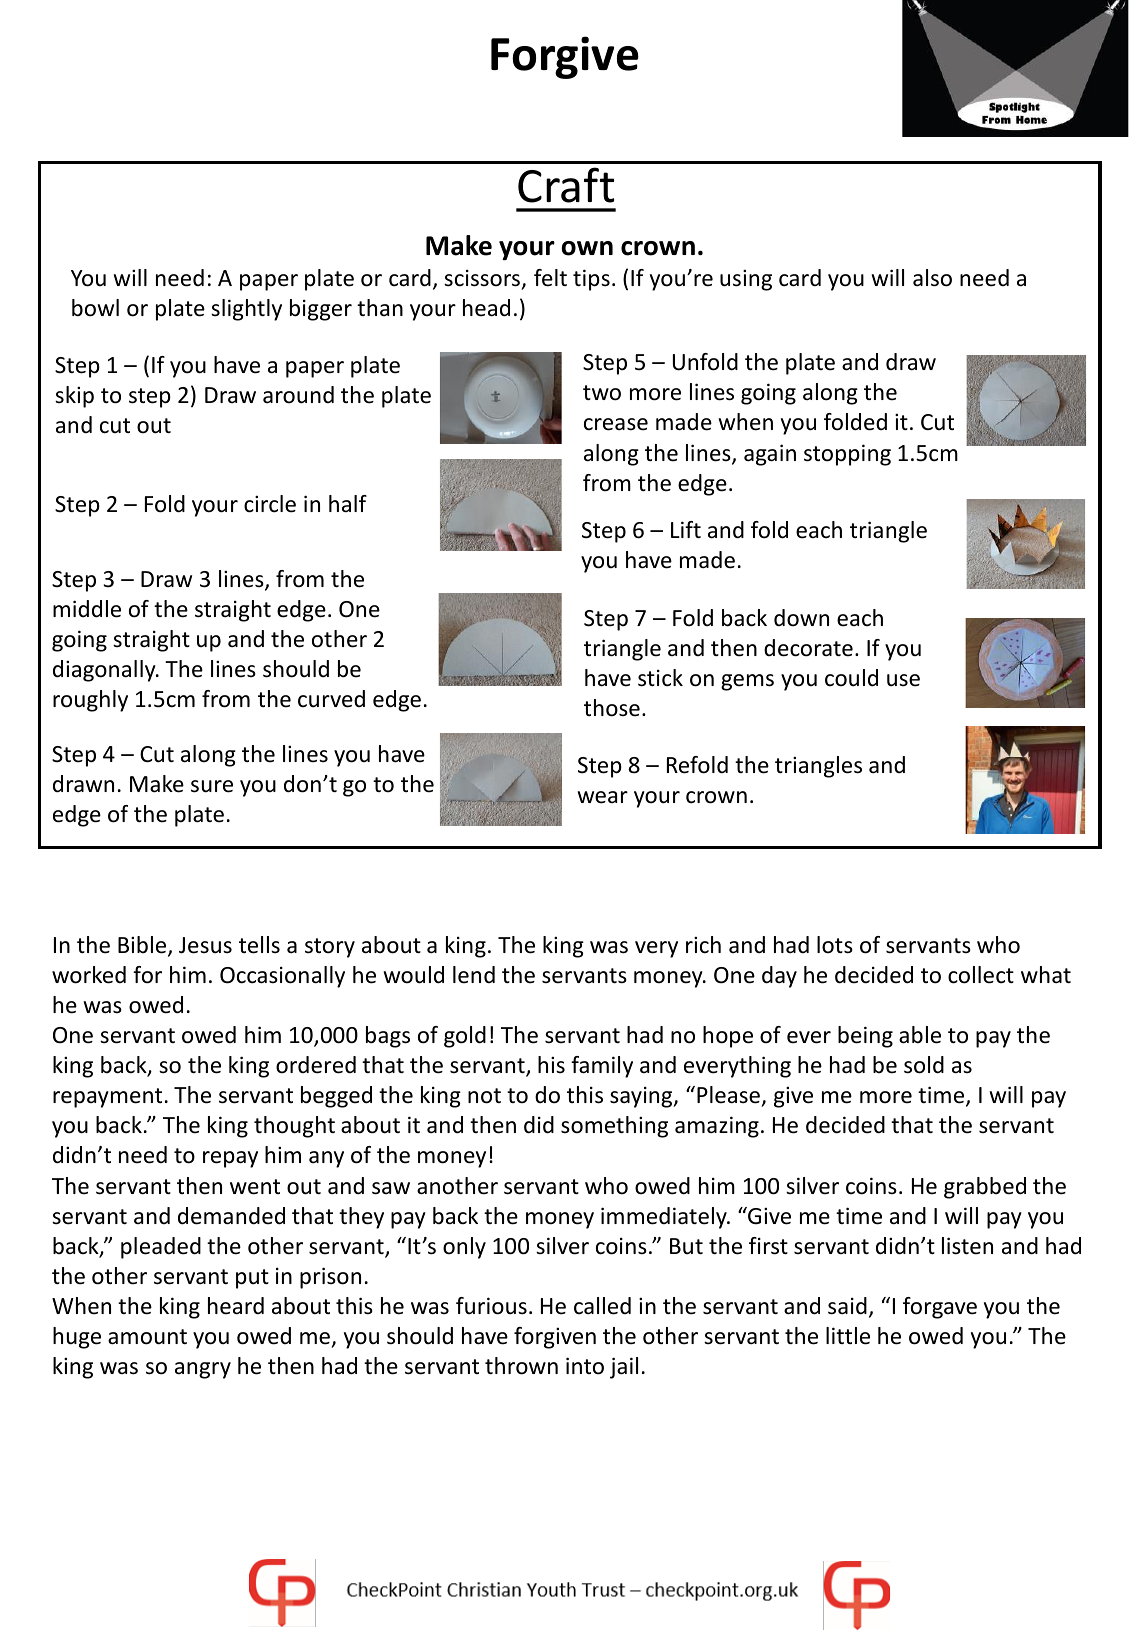 This image has height=1630, width=1129. I want to click on also, so click(932, 278).
